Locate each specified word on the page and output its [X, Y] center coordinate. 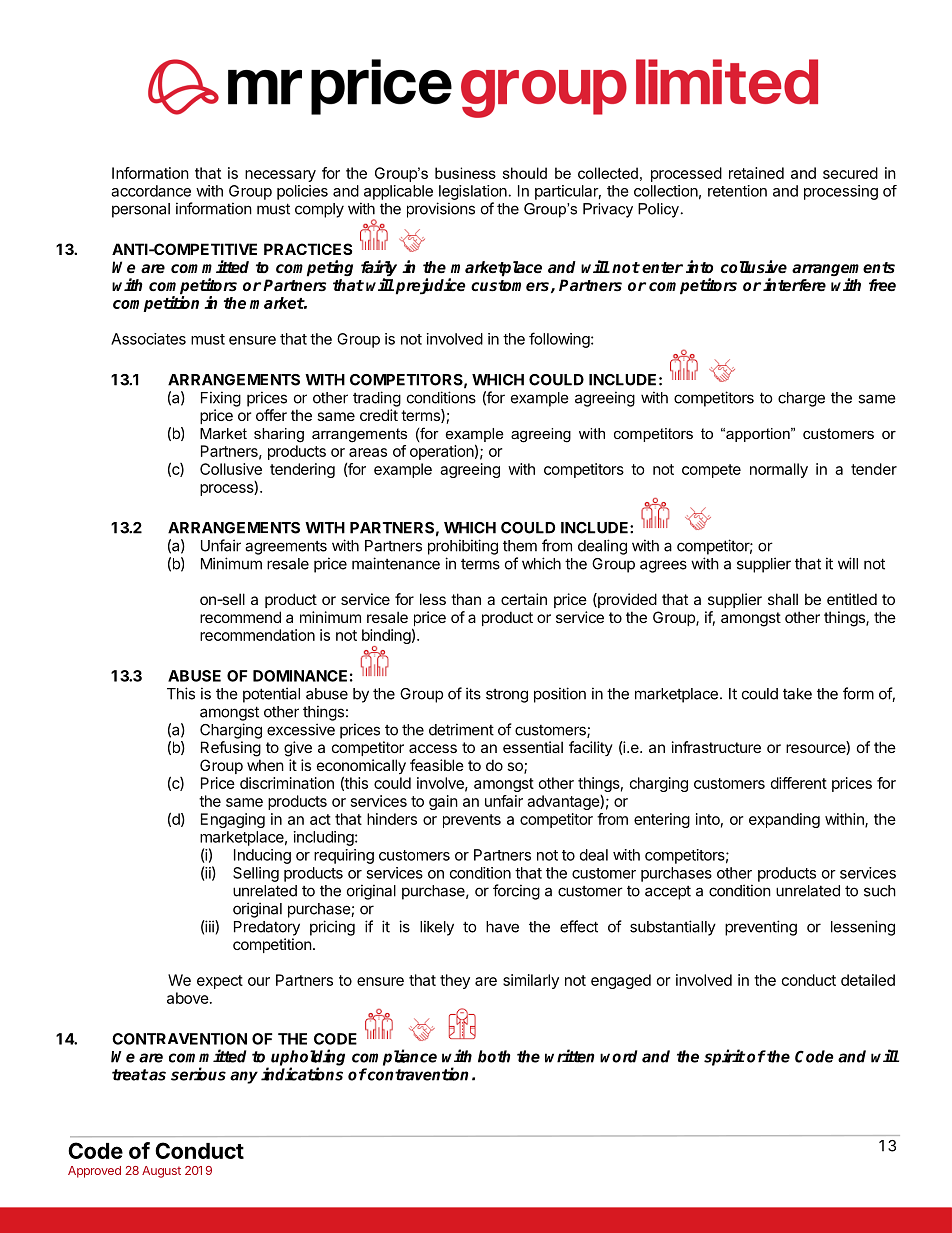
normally [779, 470]
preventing [761, 928]
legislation [473, 192]
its [473, 693]
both [494, 1056]
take [797, 694]
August [161, 1172]
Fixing [221, 399]
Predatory [267, 928]
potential [271, 695]
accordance [151, 191]
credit [379, 415]
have [502, 927]
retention [737, 191]
